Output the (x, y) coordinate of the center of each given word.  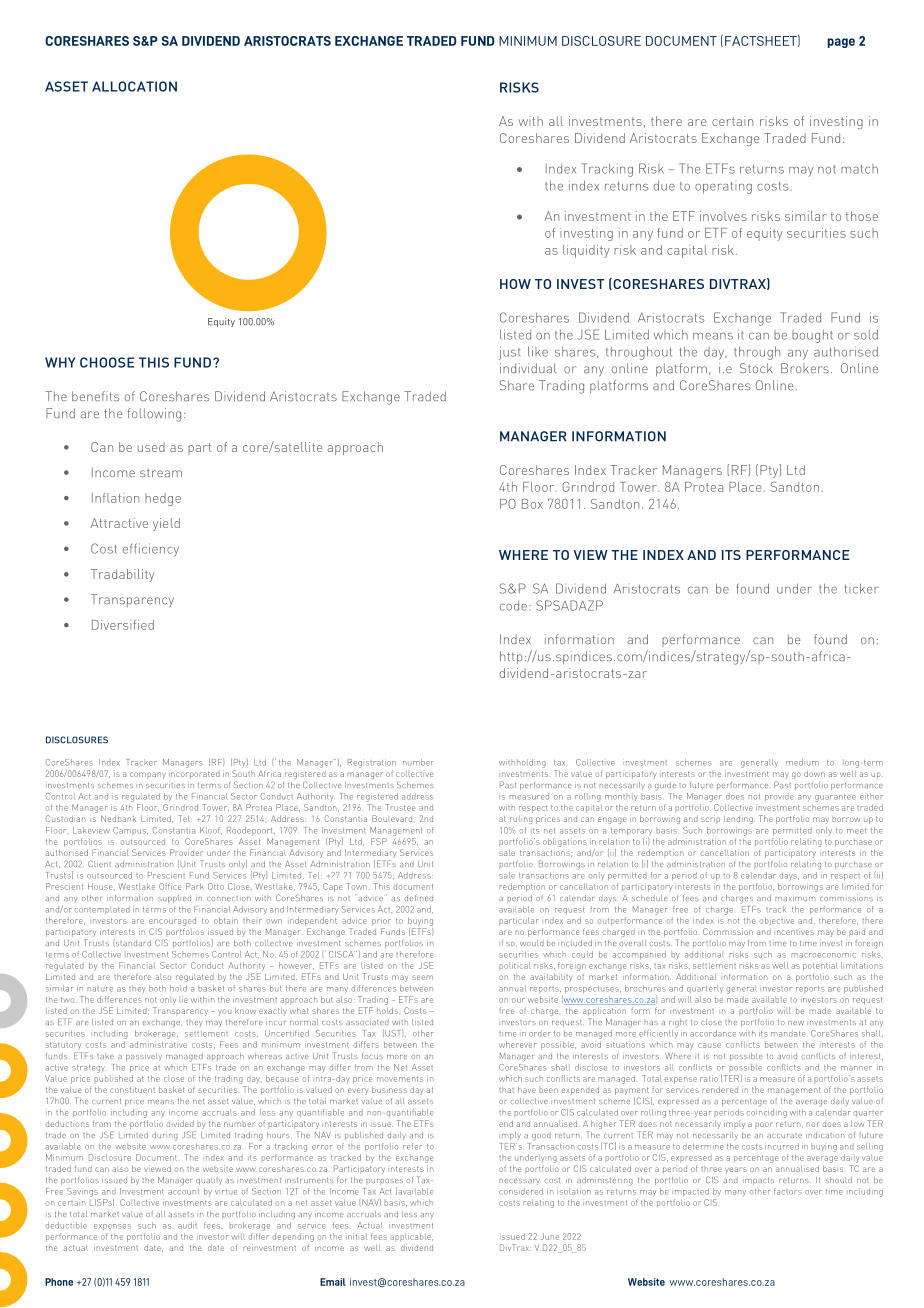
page (841, 43)
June (550, 1236)
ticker (862, 588)
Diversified (123, 625)
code (513, 606)
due (664, 185)
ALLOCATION (134, 86)
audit (187, 1225)
